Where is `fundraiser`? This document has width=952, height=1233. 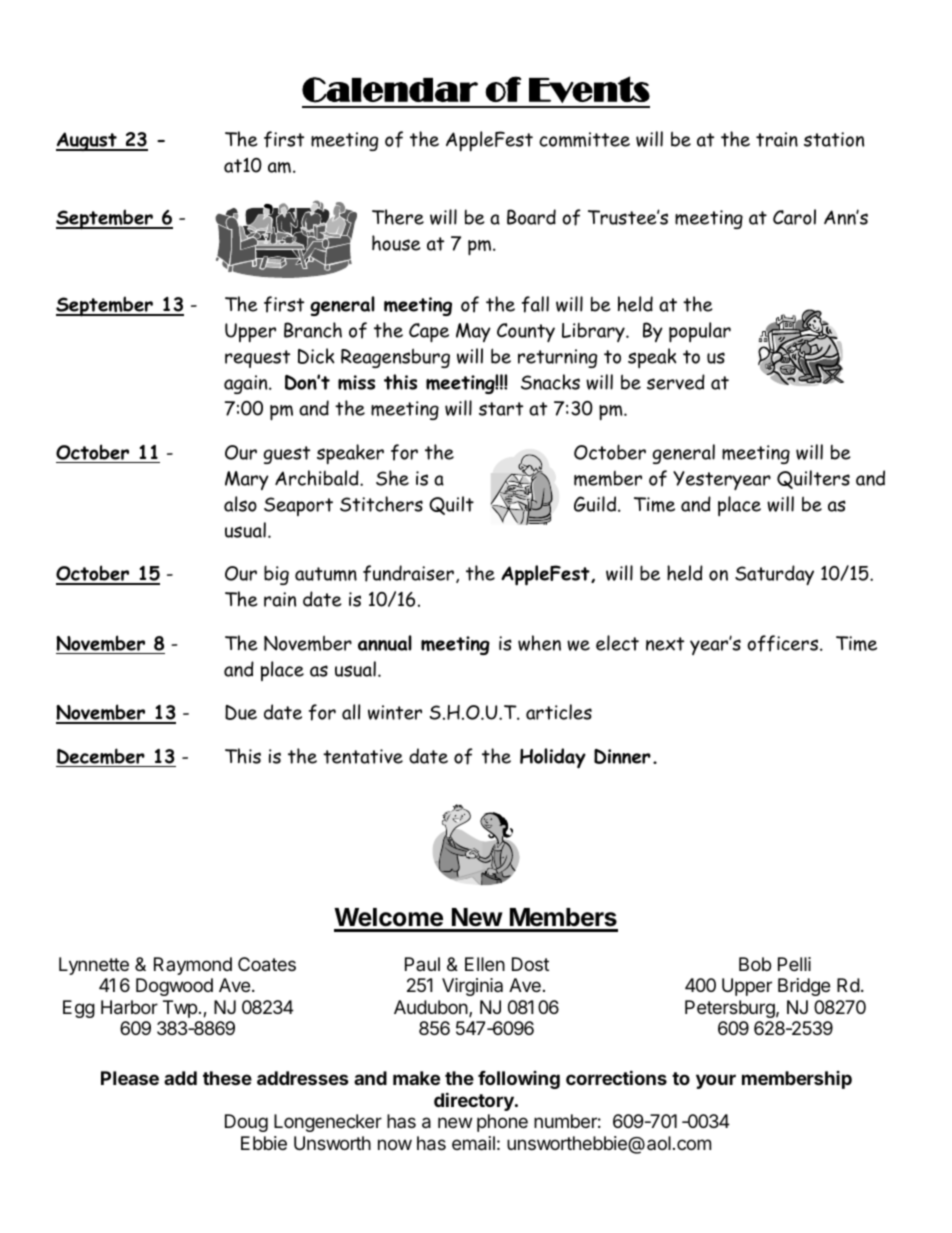
fundraiser is located at coordinates (408, 573).
